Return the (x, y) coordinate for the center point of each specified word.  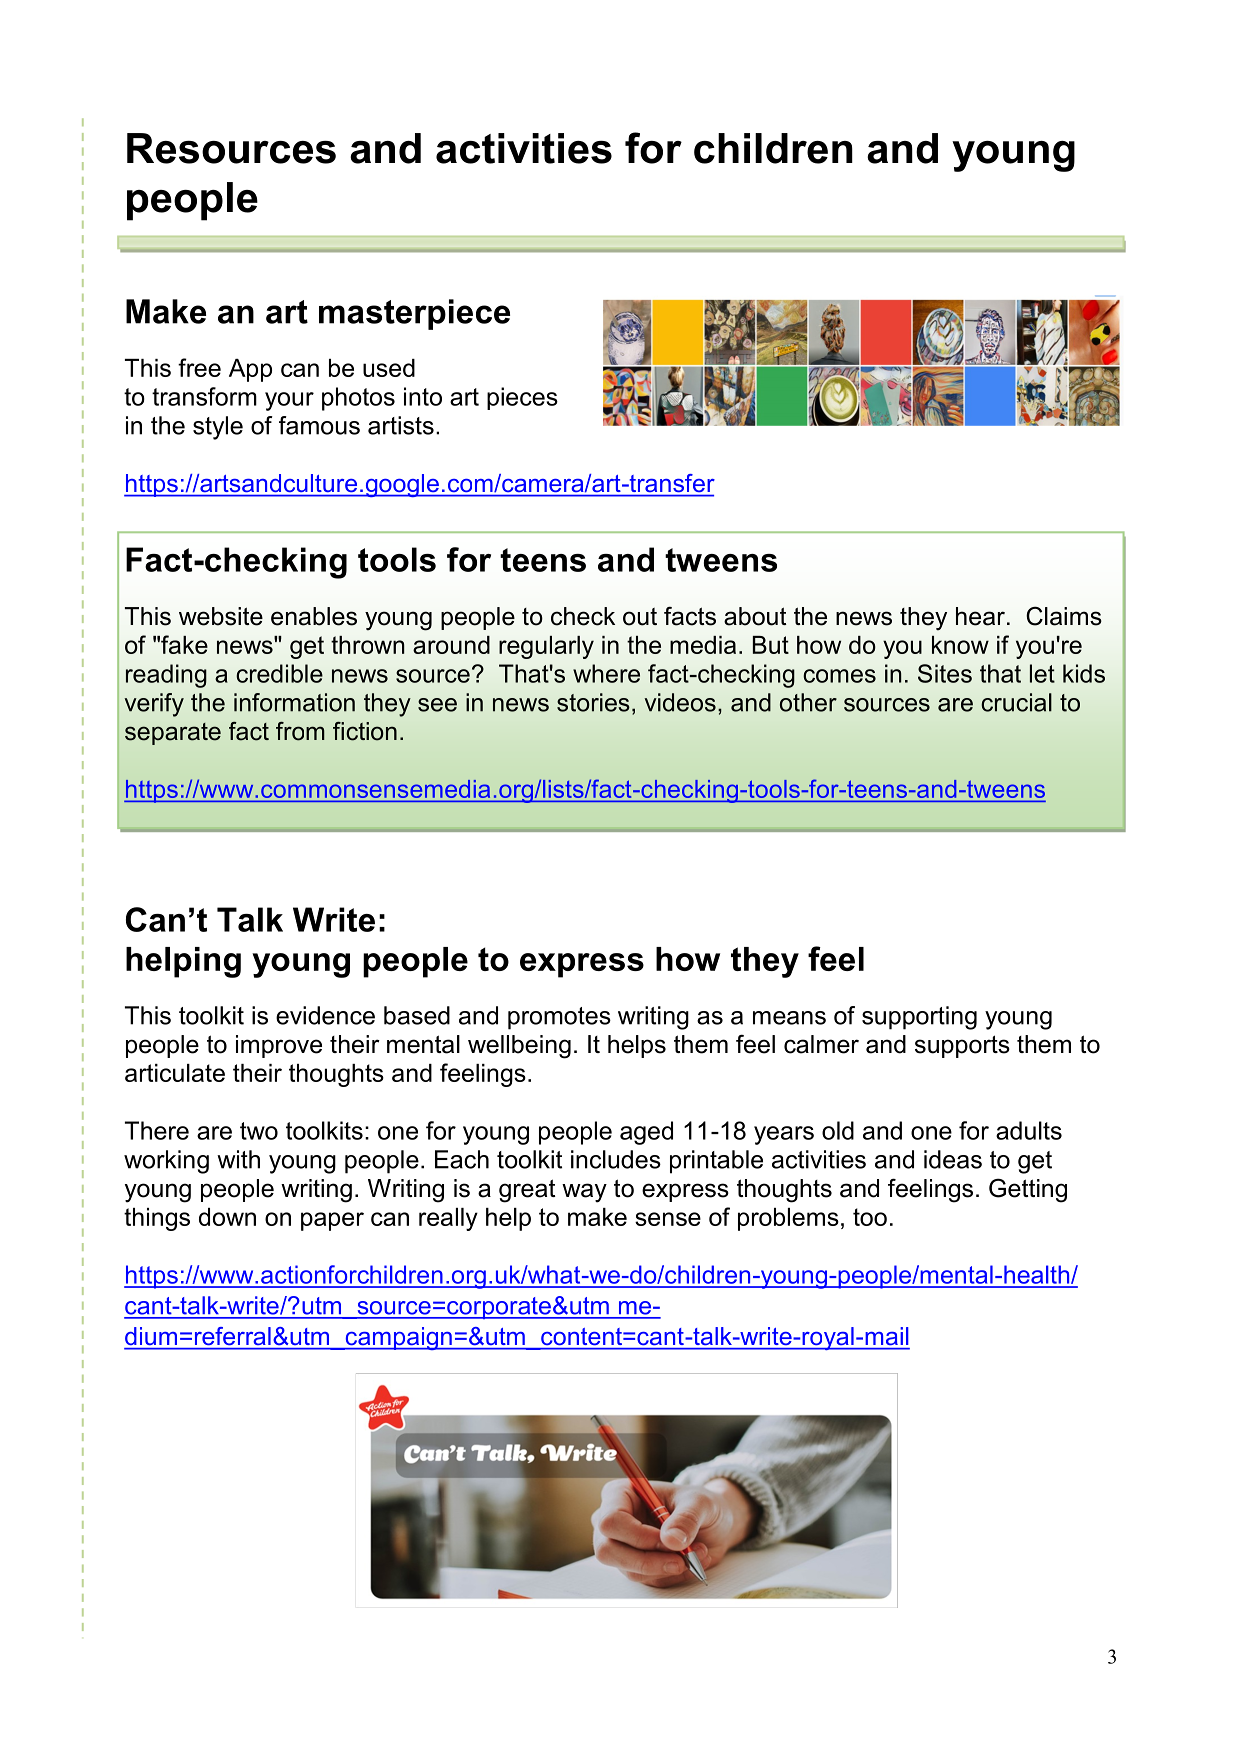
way (584, 1193)
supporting (919, 1018)
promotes (559, 1018)
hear (980, 616)
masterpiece (414, 314)
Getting (1028, 1190)
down (227, 1217)
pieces (522, 398)
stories (593, 702)
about (755, 616)
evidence (325, 1015)
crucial (1016, 702)
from (300, 731)
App (250, 370)
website (221, 616)
